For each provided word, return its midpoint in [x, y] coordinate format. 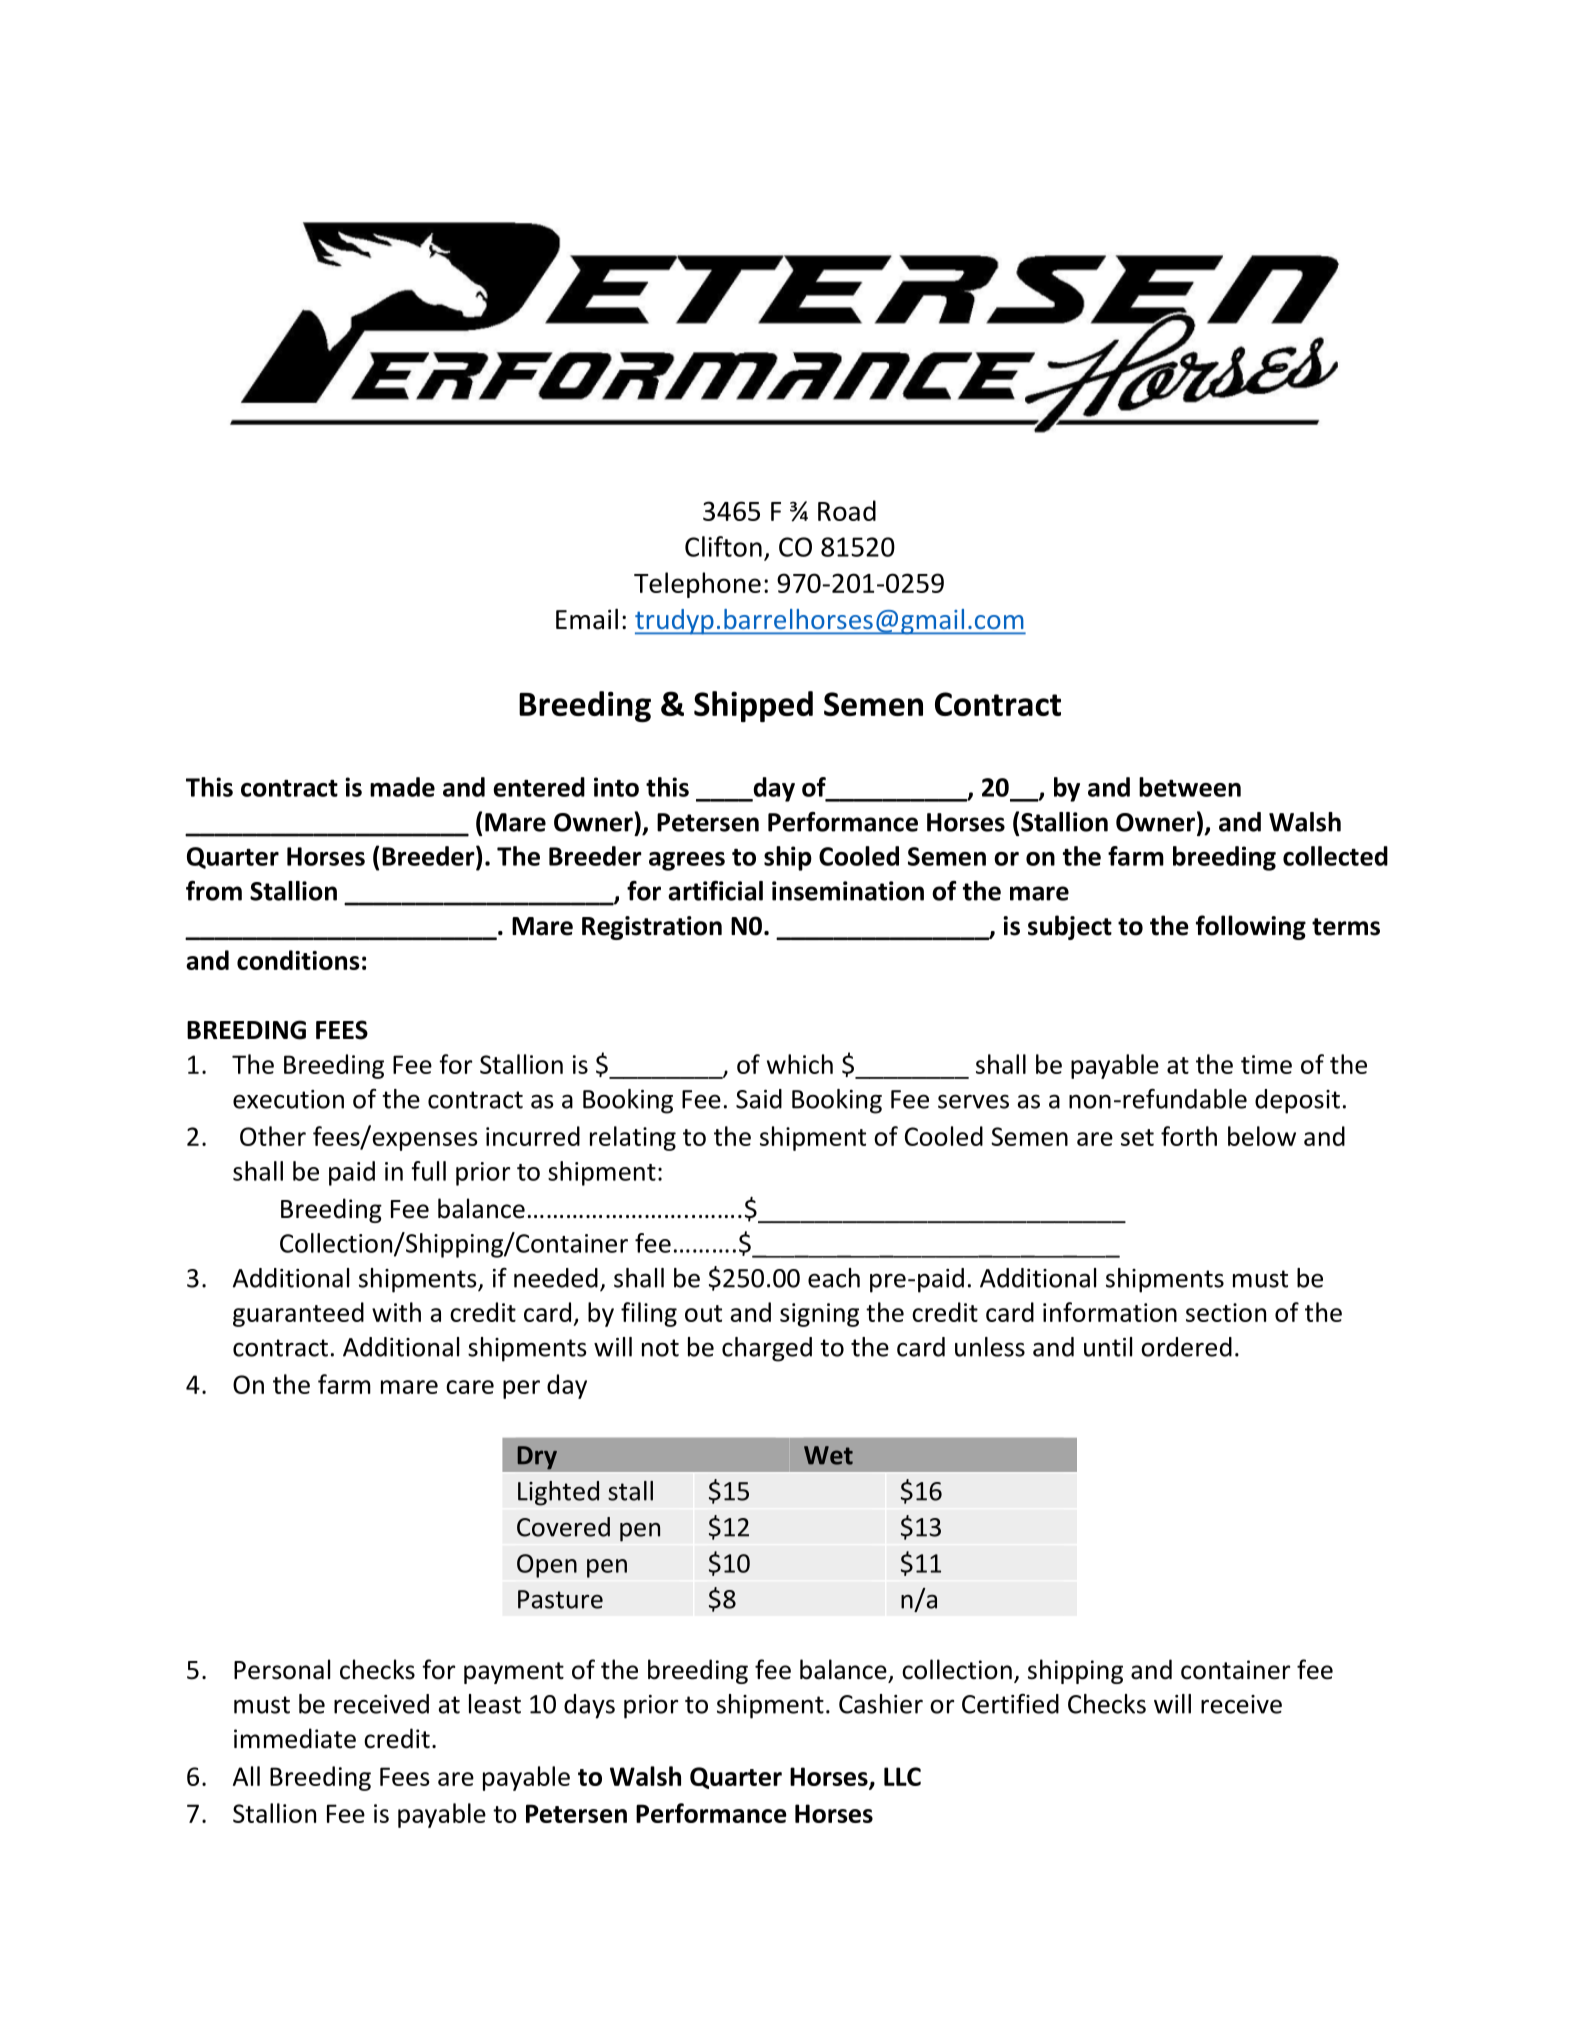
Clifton [723, 546]
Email [587, 619]
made [402, 787]
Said [759, 1099]
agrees [687, 861]
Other [273, 1136]
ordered [1186, 1347]
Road [847, 510]
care [470, 1387]
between [1190, 787]
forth [1189, 1136]
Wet [828, 1455]
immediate [295, 1738]
